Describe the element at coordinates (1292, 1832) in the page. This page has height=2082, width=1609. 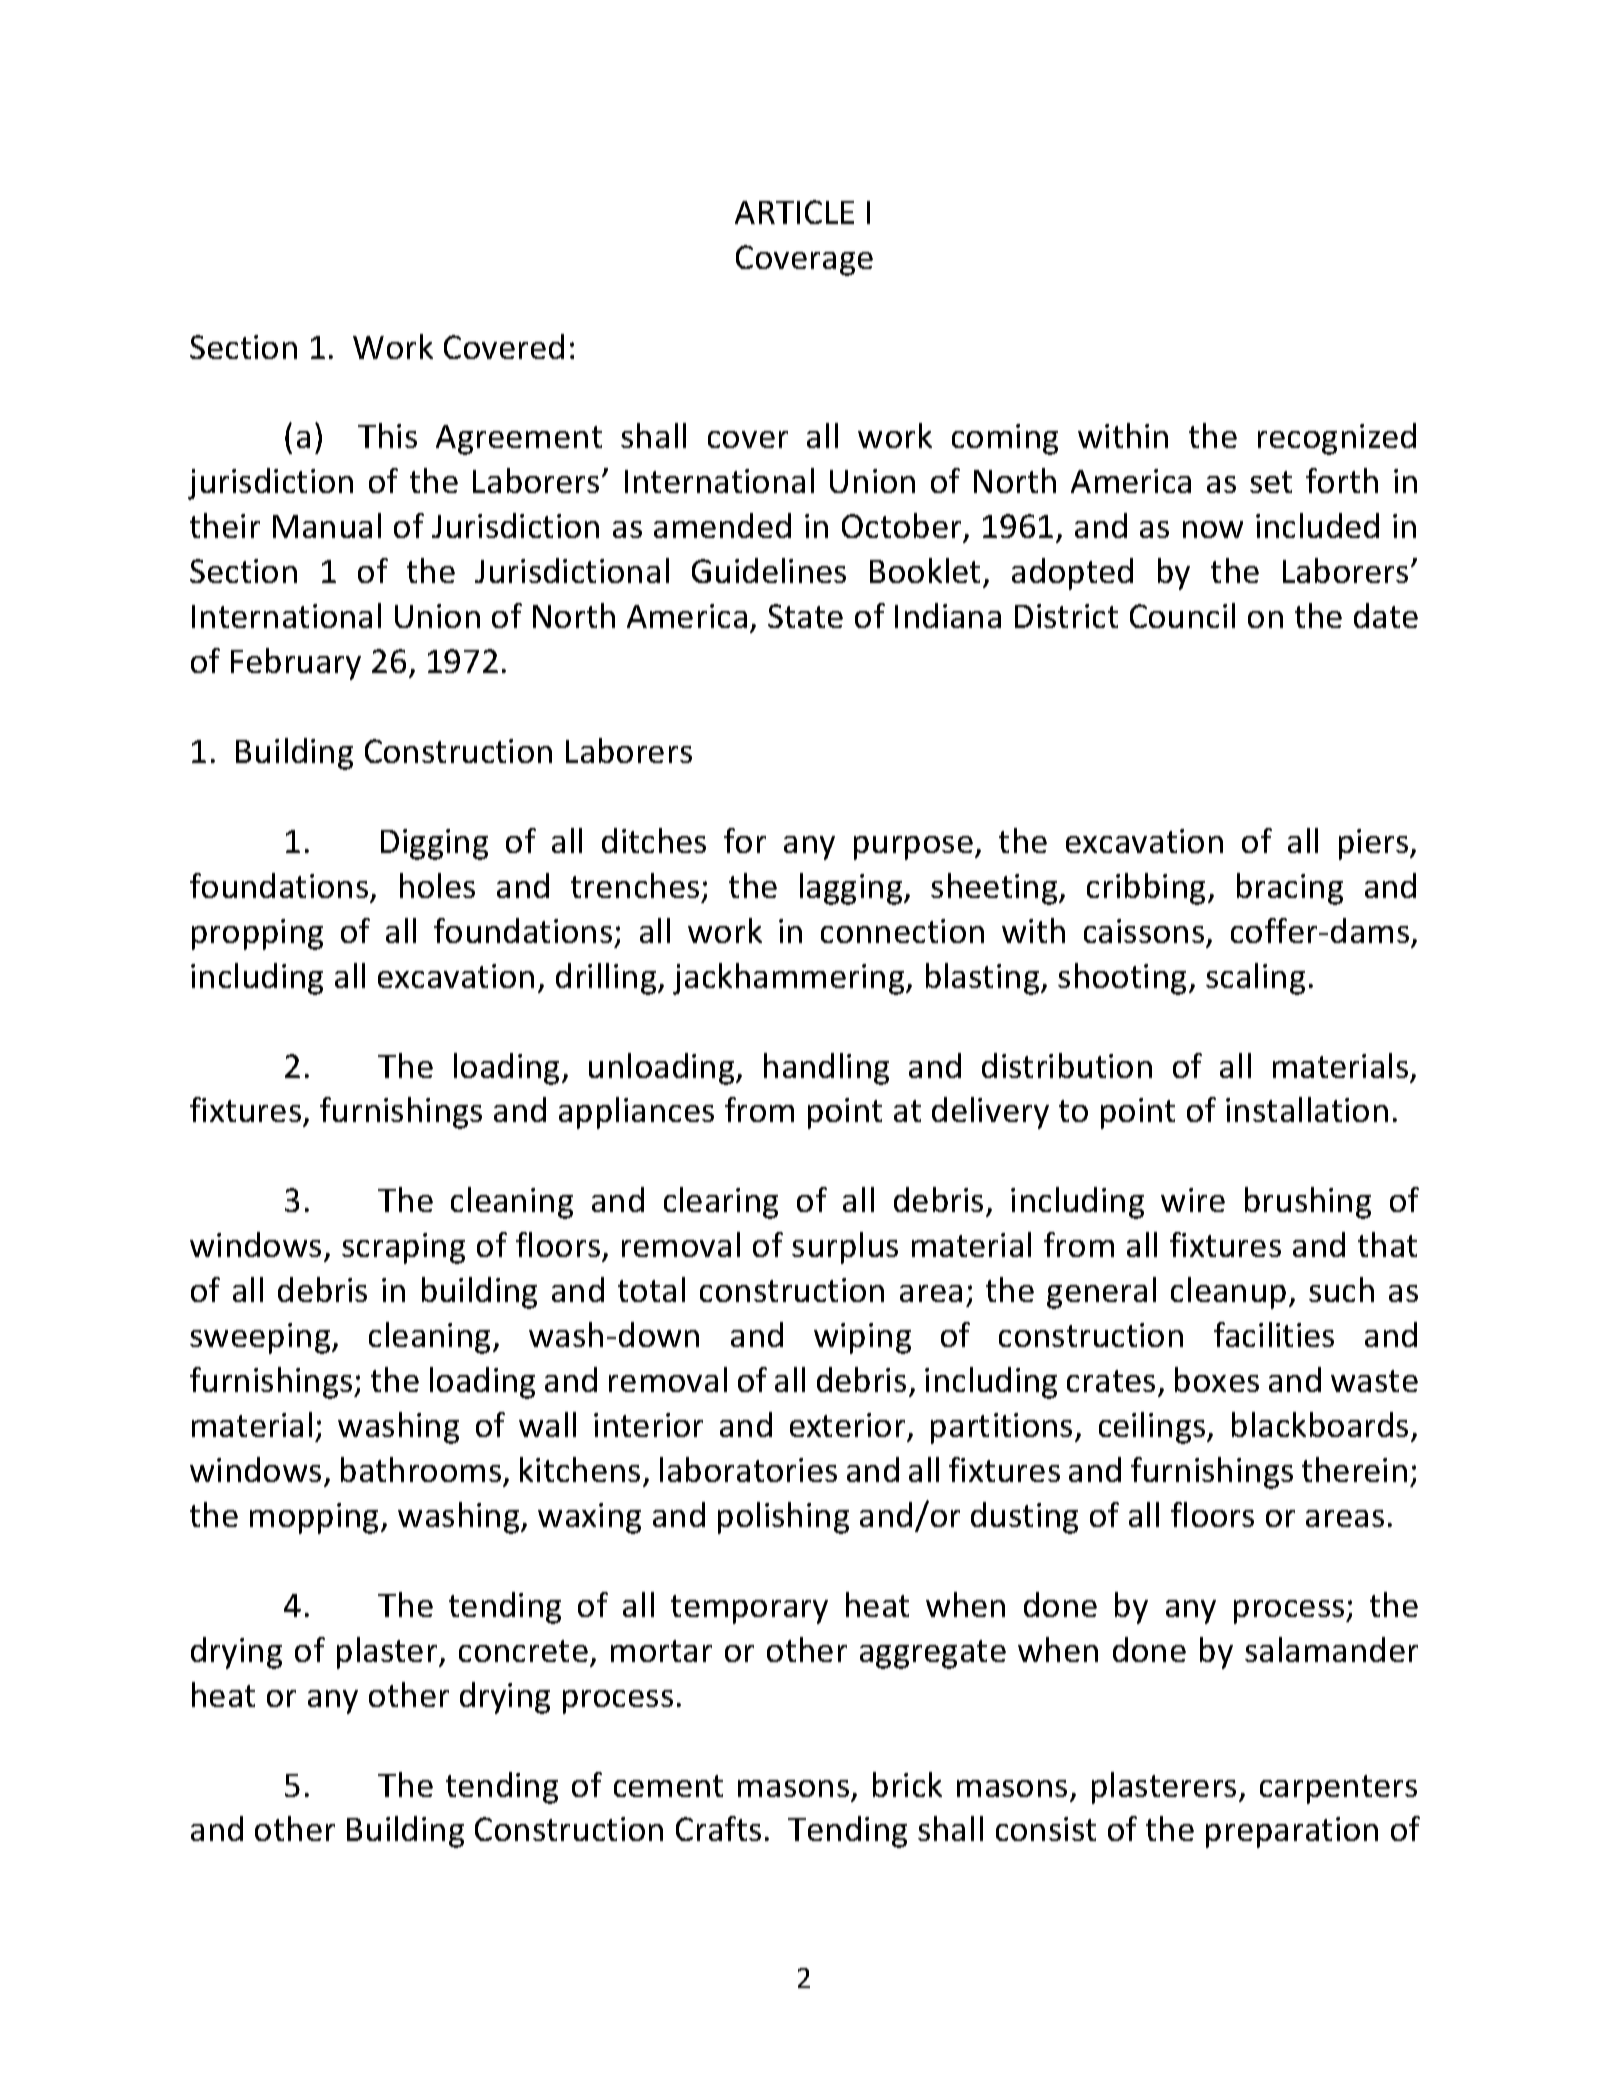
I see `preparation` at that location.
